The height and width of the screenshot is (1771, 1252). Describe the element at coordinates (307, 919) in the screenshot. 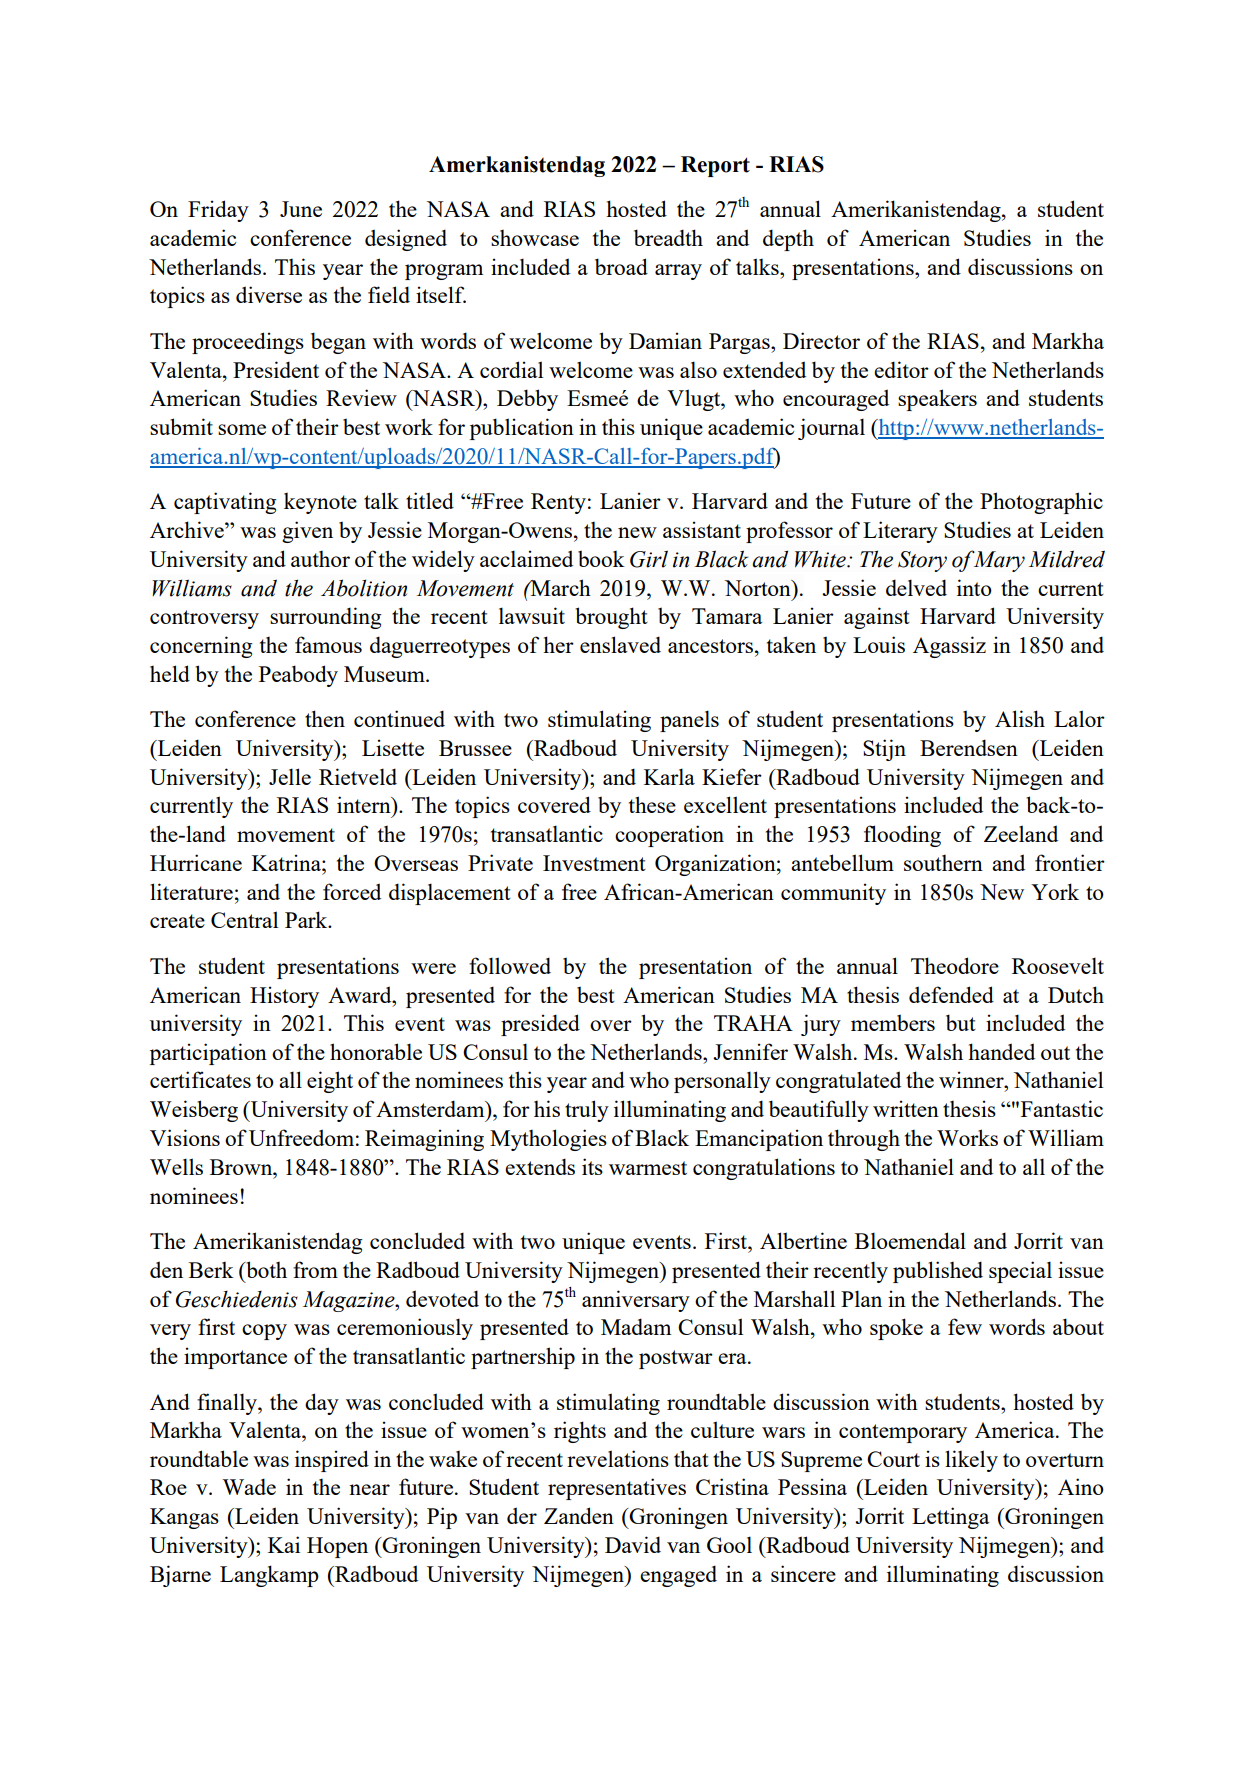

I see `Park` at that location.
